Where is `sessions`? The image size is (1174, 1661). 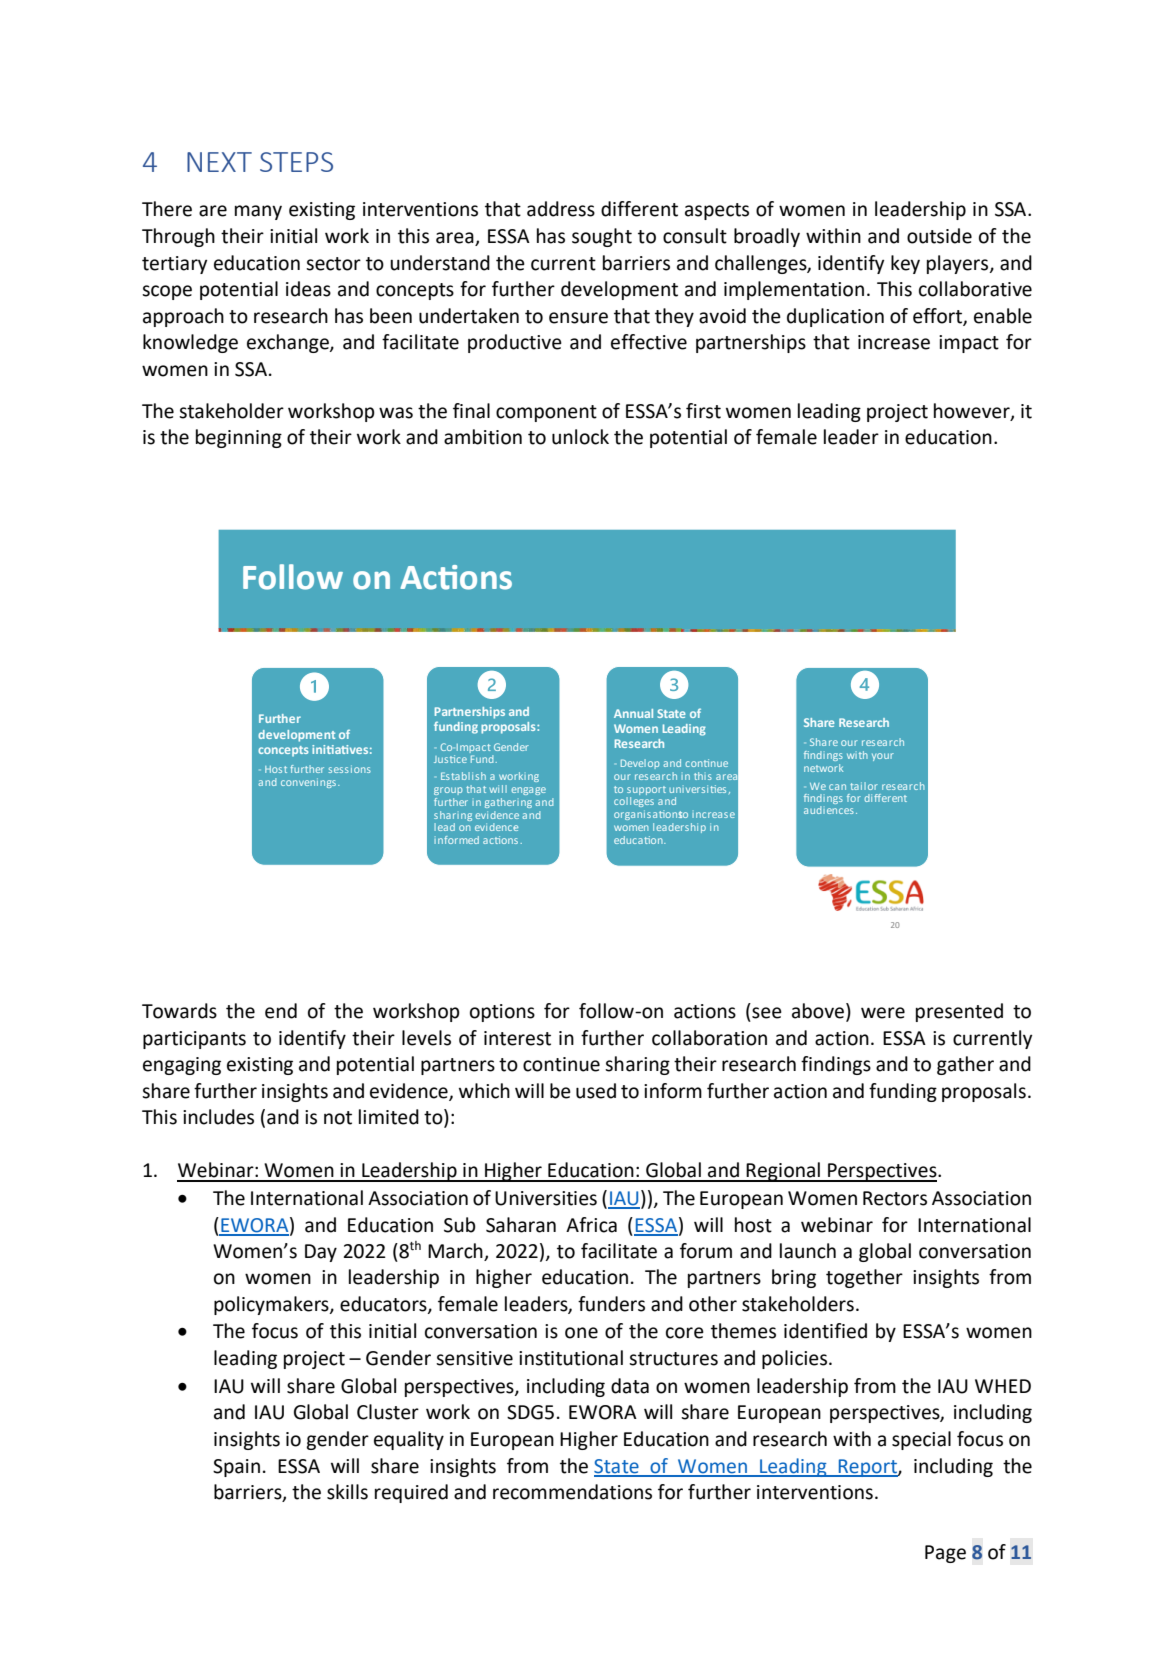
sessions is located at coordinates (350, 769).
